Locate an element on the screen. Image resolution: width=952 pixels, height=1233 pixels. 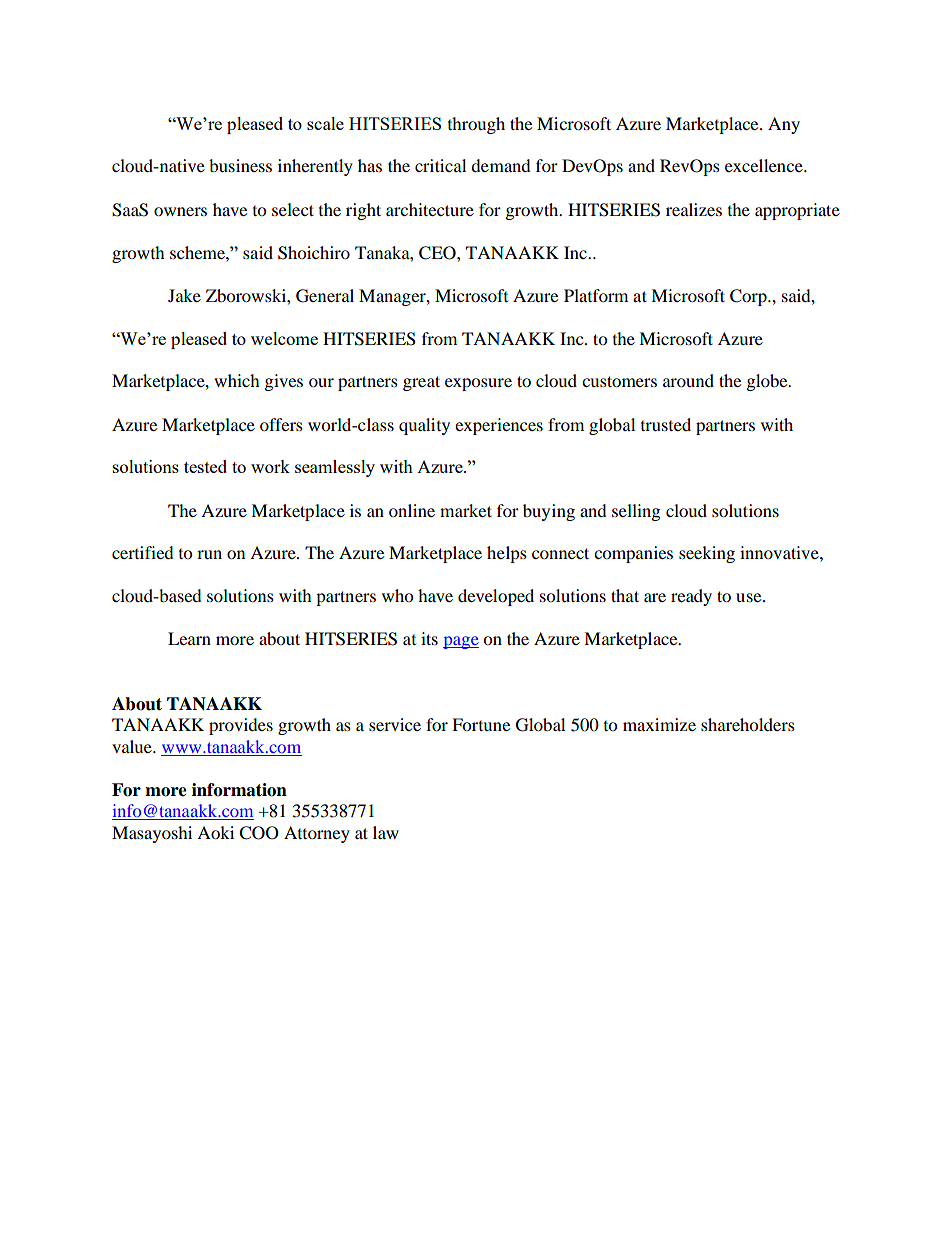
Learn is located at coordinates (189, 638).
